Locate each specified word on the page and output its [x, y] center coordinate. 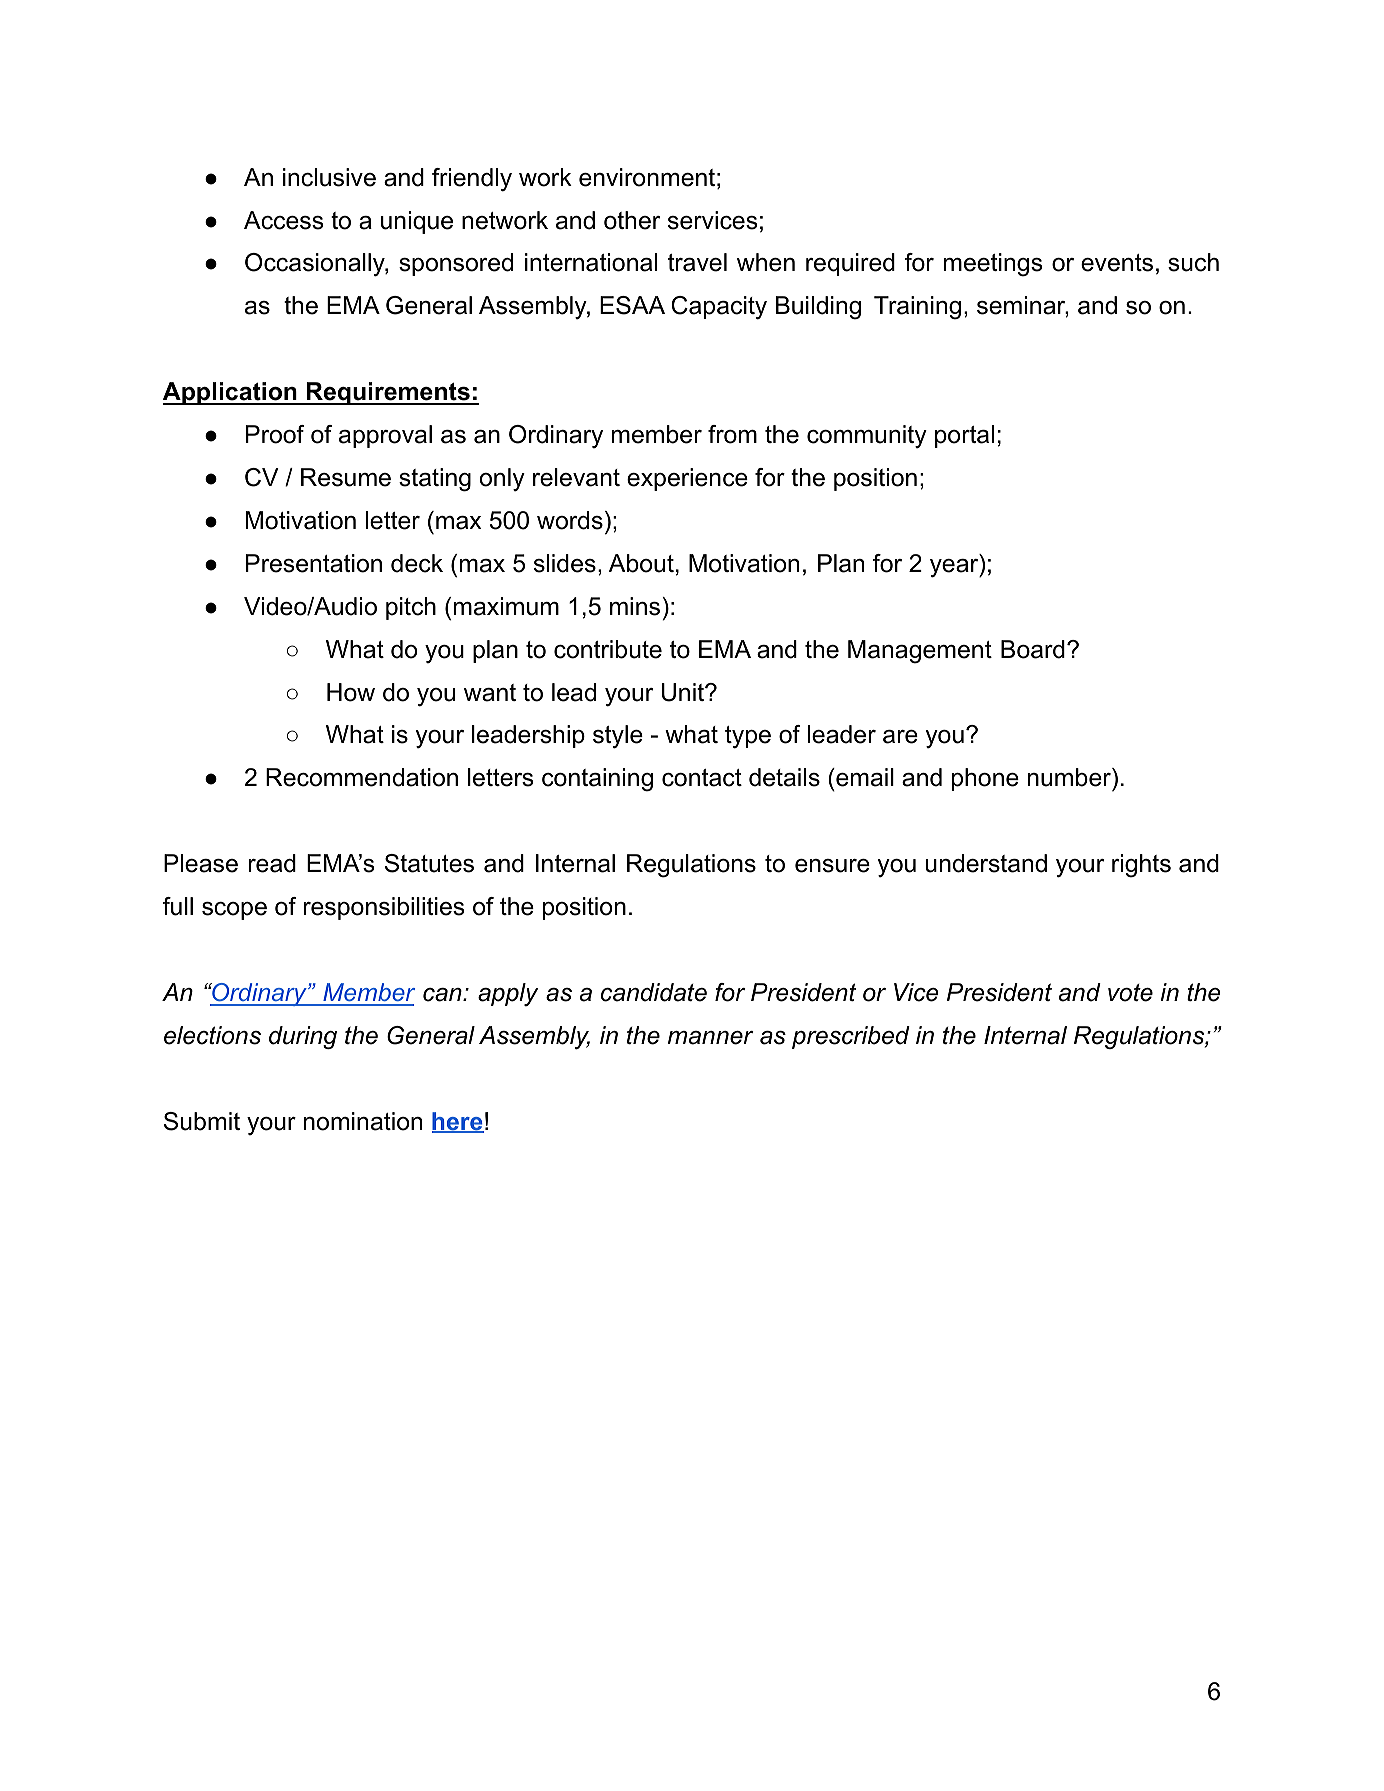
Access [283, 220]
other [632, 220]
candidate [654, 992]
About [641, 563]
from [732, 434]
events [1117, 263]
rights [1141, 866]
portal [964, 436]
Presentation [314, 563]
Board [1033, 649]
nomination [363, 1121]
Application [231, 393]
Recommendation [362, 777]
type [748, 737]
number [1070, 777]
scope [234, 911]
